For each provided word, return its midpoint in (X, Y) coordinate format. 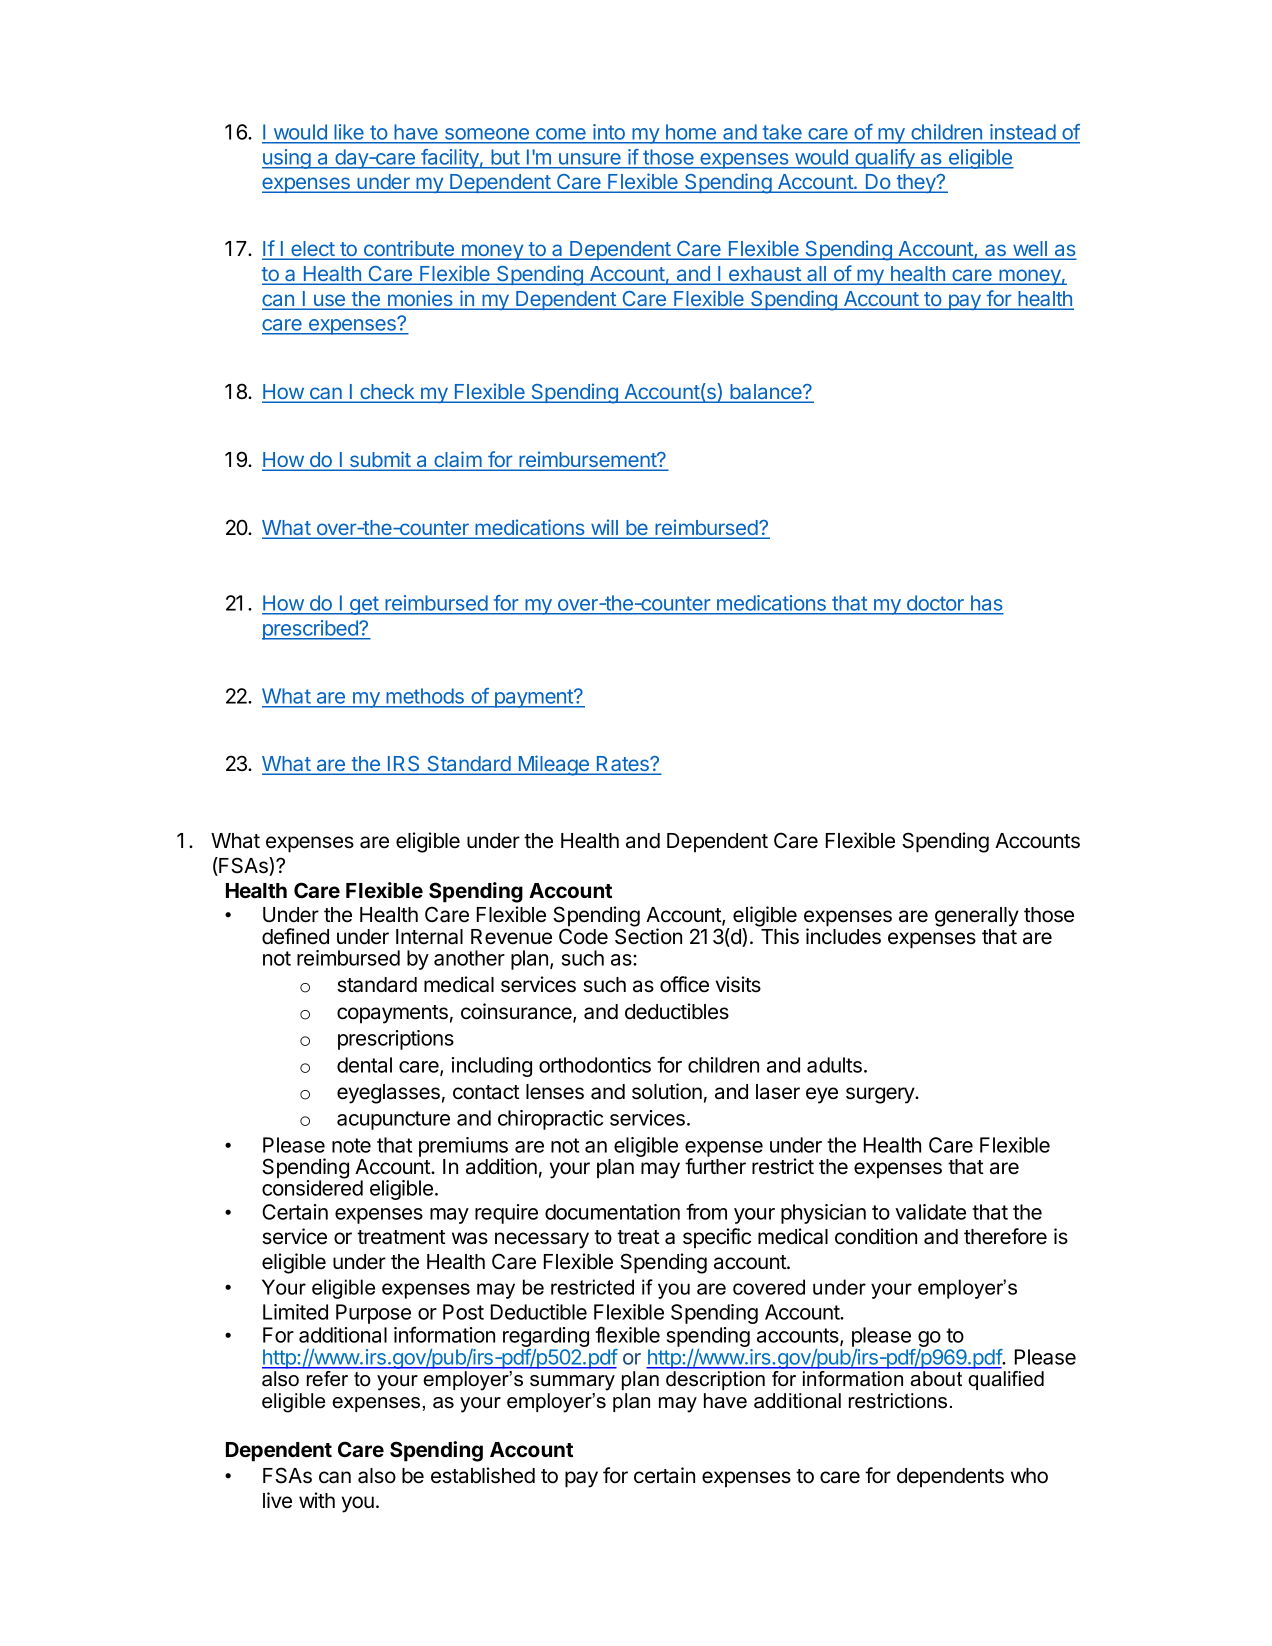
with (317, 1500)
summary (572, 1383)
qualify (885, 159)
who (1029, 1476)
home (691, 132)
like (349, 132)
